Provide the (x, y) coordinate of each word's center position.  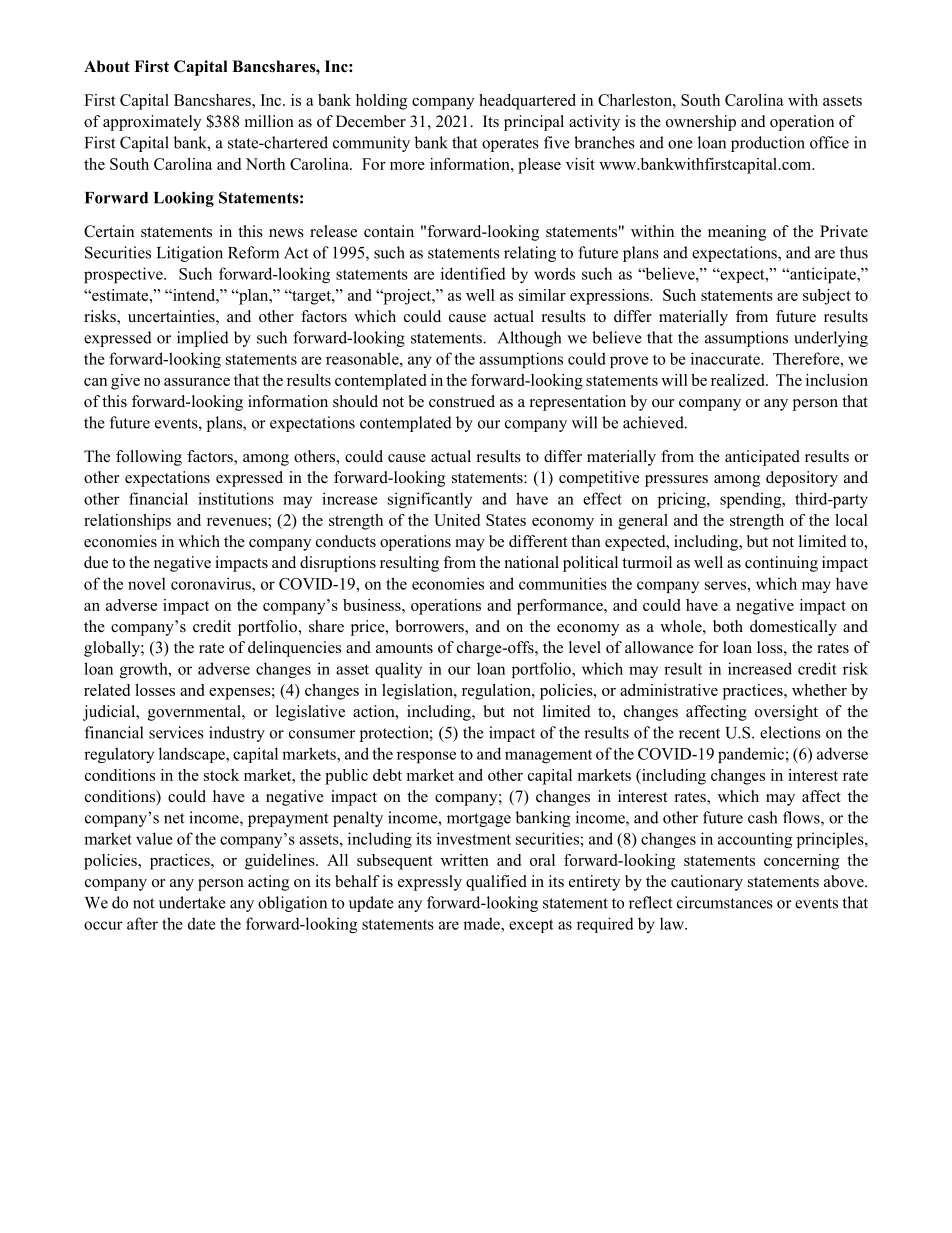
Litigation (190, 254)
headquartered (527, 102)
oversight (786, 713)
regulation (497, 692)
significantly (430, 500)
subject (827, 297)
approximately (152, 123)
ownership (701, 123)
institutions (236, 498)
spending (752, 500)
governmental (195, 713)
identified (473, 273)
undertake (192, 902)
